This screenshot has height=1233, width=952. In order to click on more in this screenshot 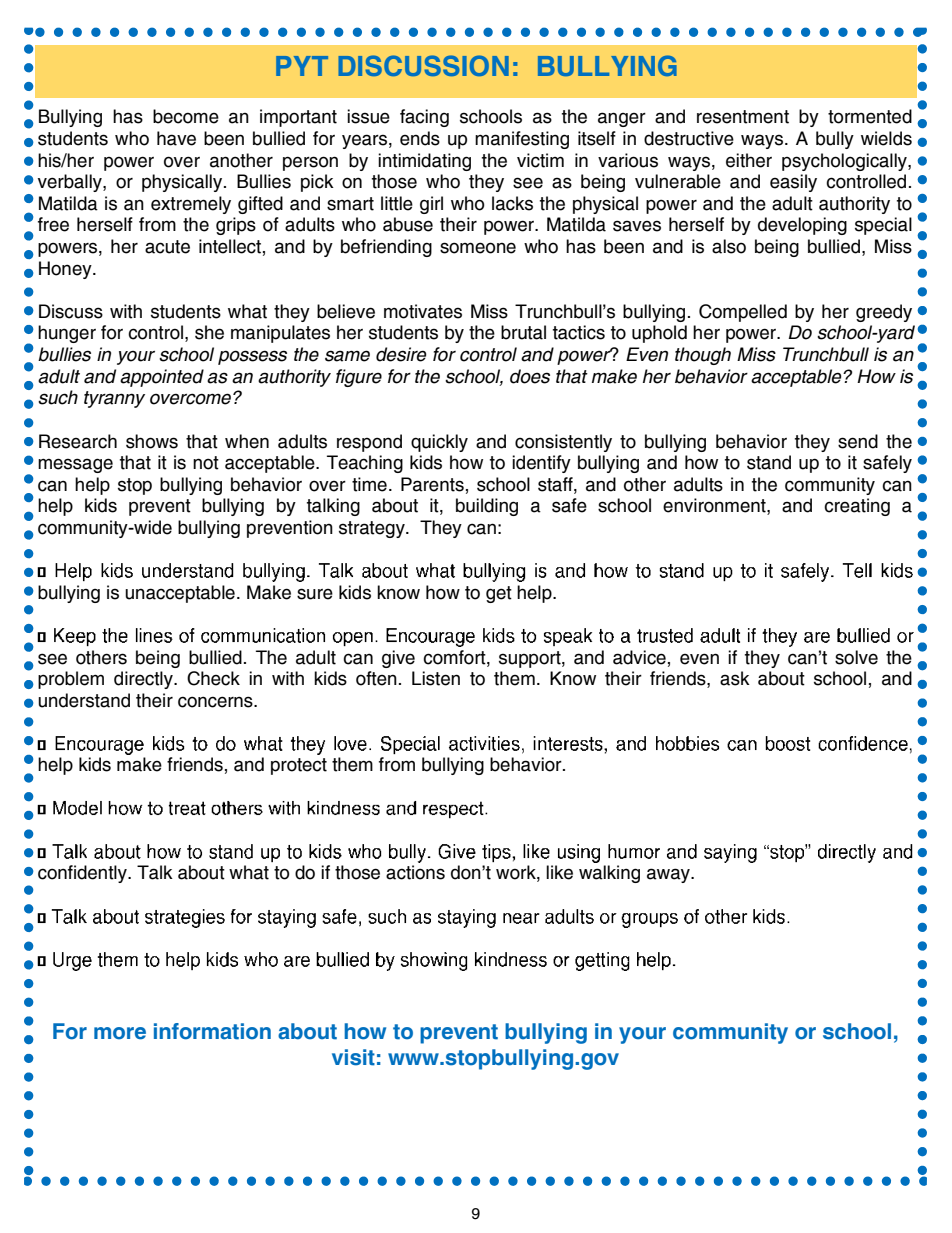, I will do `click(120, 1033)`.
